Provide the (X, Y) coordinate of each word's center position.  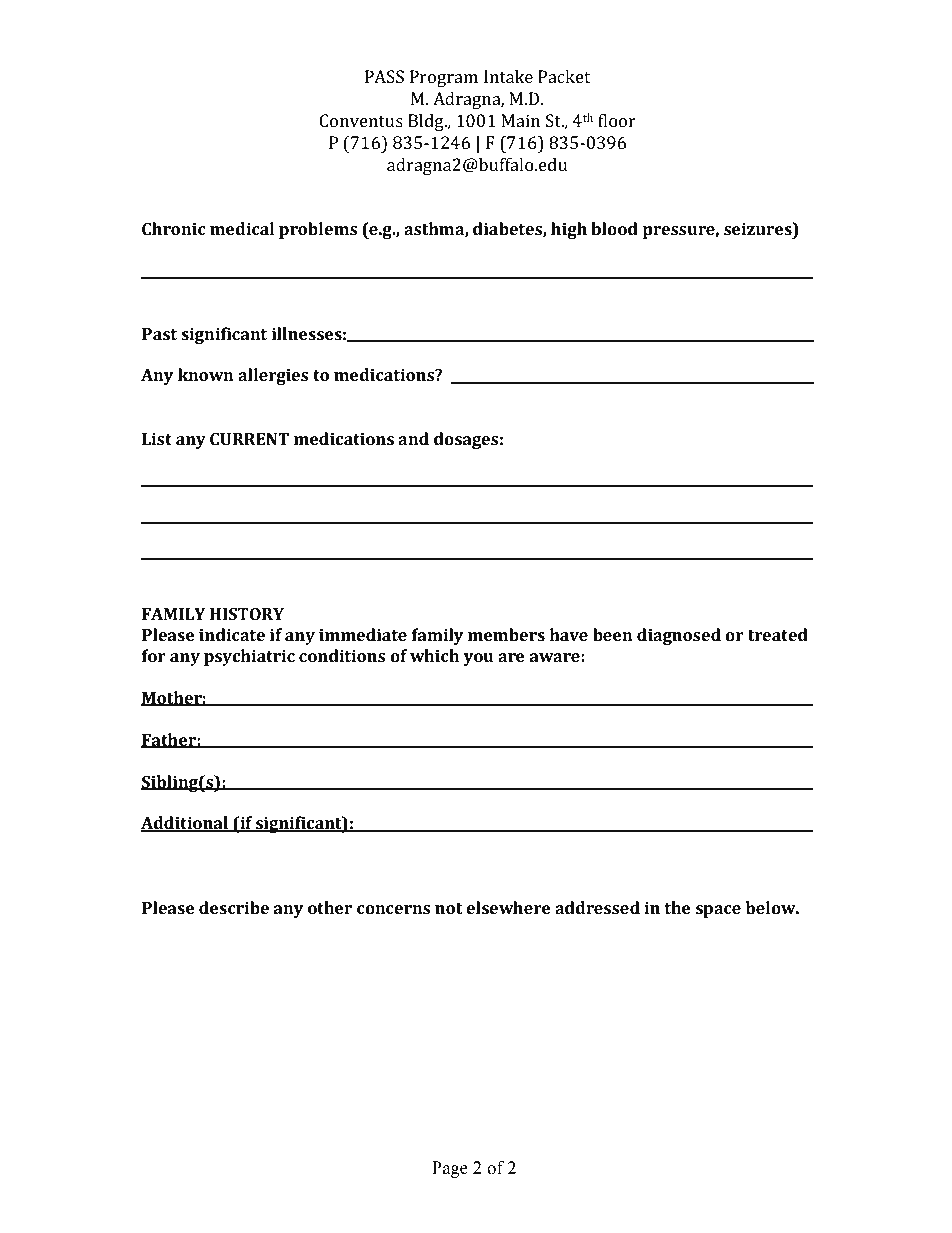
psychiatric (249, 657)
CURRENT (249, 439)
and (413, 438)
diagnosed (679, 636)
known (206, 374)
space (718, 911)
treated (778, 634)
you (478, 659)
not (449, 908)
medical (242, 228)
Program (444, 78)
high (569, 230)
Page (450, 1169)
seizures (759, 228)
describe (234, 907)
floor (617, 120)
